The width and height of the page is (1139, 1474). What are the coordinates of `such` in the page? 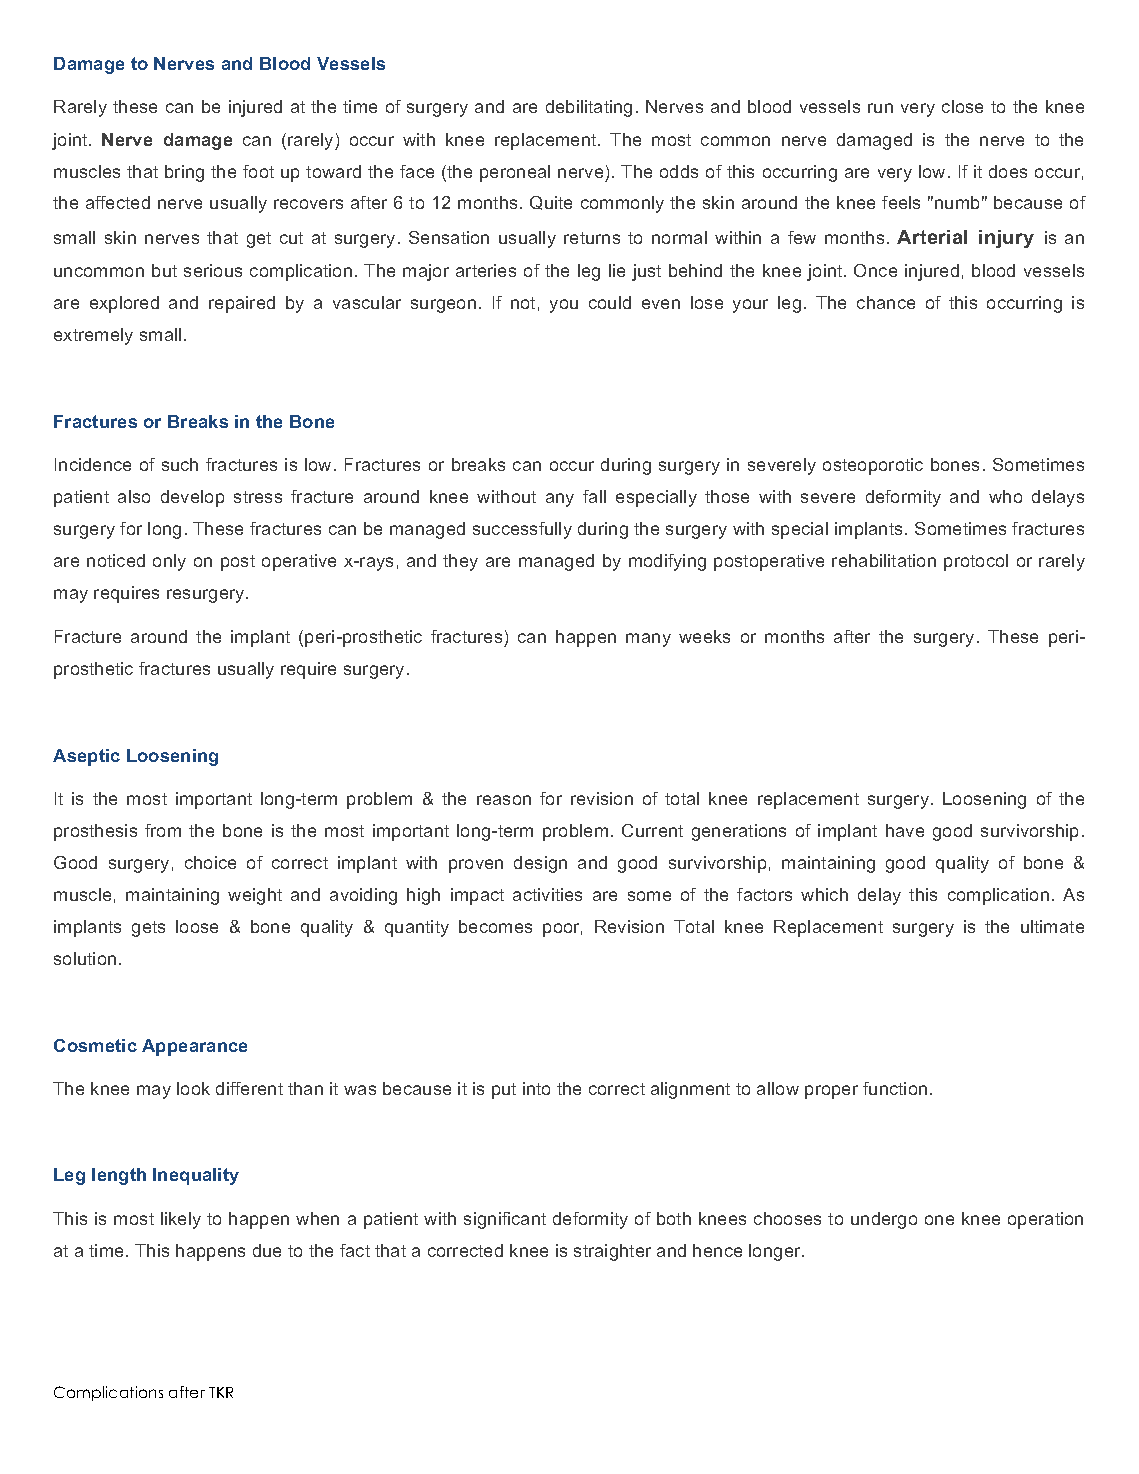 It's located at (180, 464).
